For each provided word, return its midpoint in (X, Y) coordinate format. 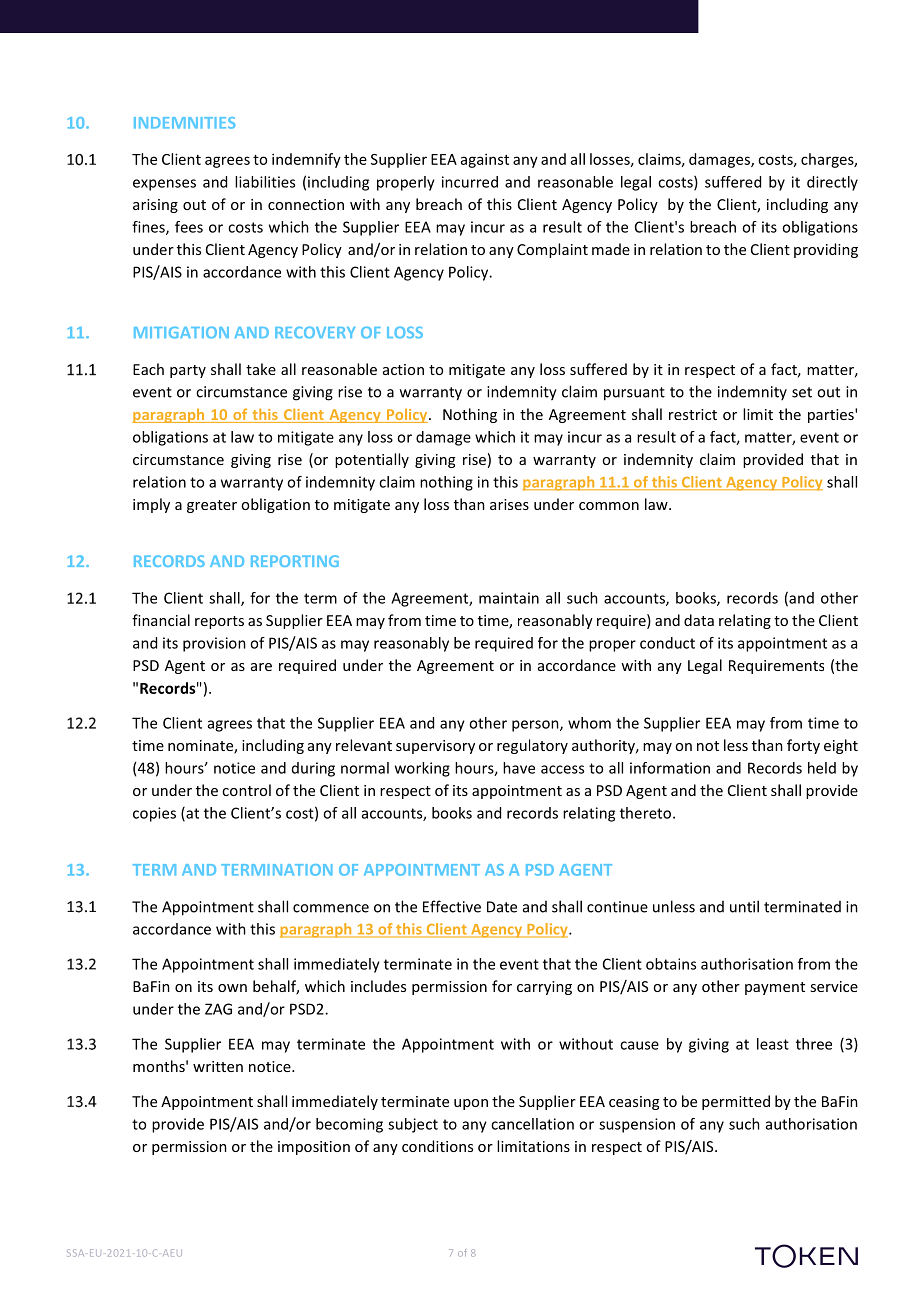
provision (214, 644)
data (699, 620)
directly (832, 183)
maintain (509, 598)
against (485, 160)
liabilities (265, 182)
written (218, 1066)
